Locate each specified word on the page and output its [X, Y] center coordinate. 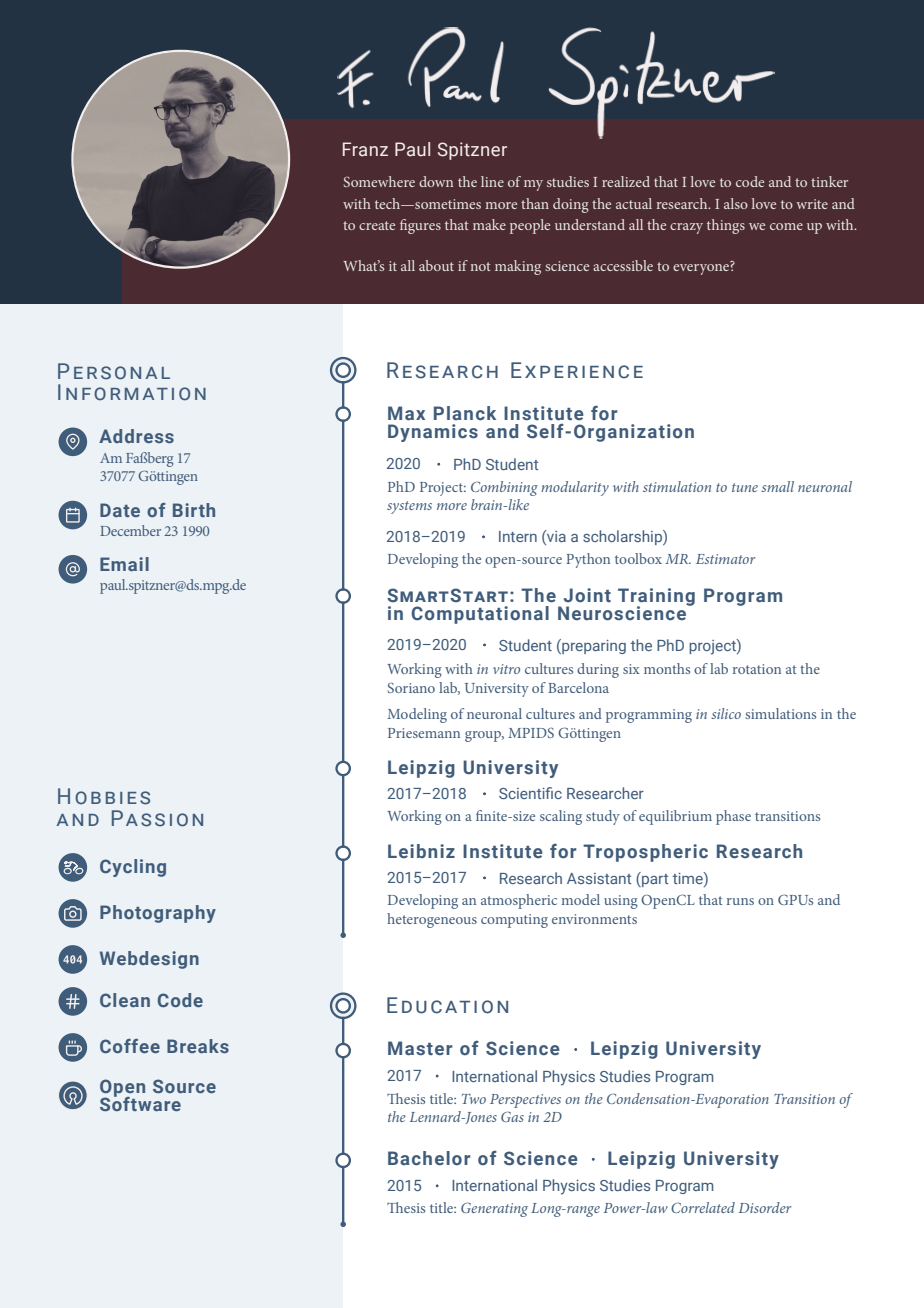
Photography [158, 914]
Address [136, 436]
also [736, 203]
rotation [757, 669]
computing [514, 921]
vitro [506, 669]
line [492, 181]
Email [124, 564]
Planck [465, 413]
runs [740, 901]
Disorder [765, 1207]
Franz [365, 149]
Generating [494, 1209]
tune [745, 487]
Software [140, 1102]
